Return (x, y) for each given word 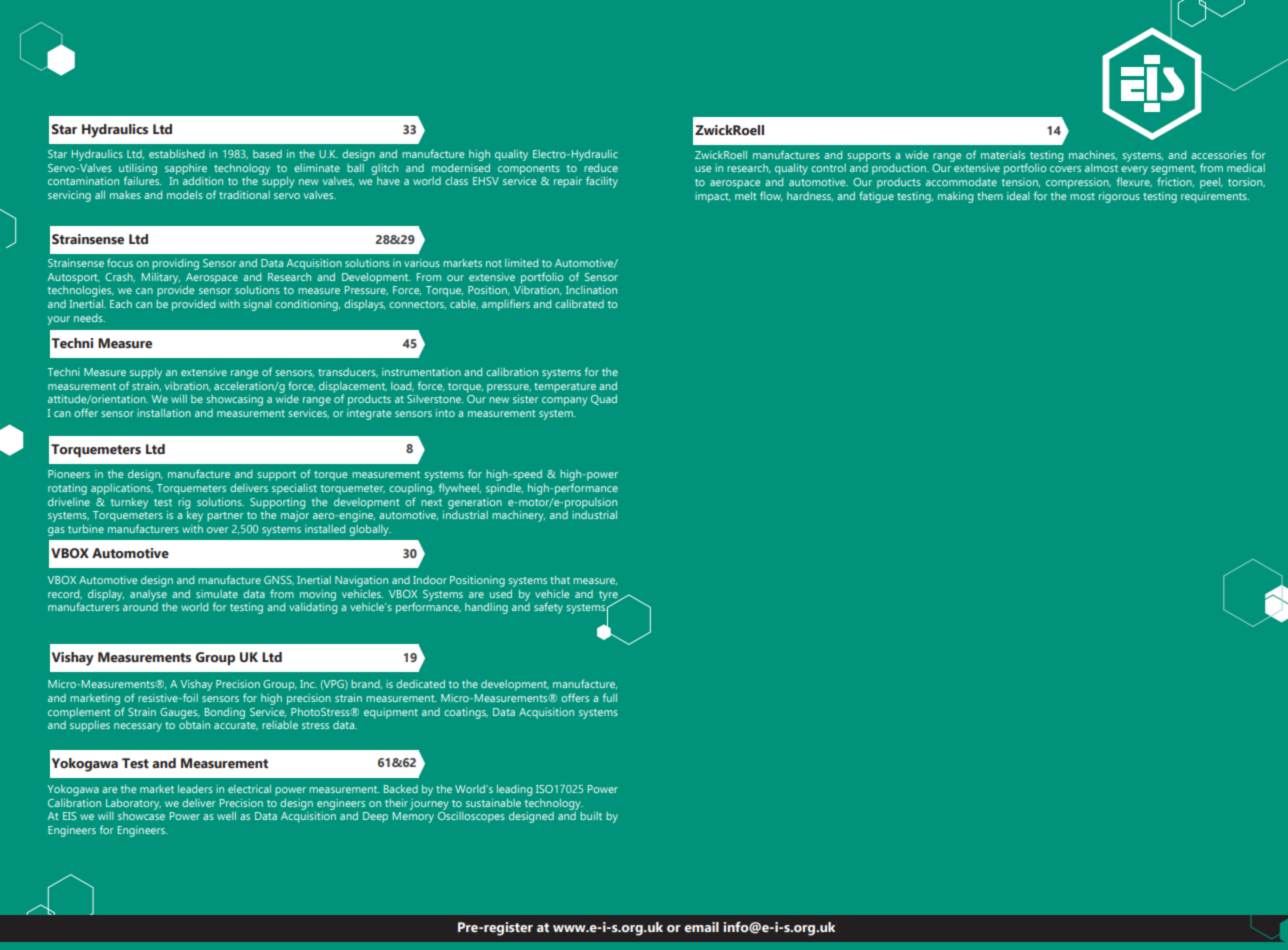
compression (1078, 183)
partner (225, 517)
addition (203, 179)
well (226, 816)
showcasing (234, 400)
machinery (518, 516)
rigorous (1119, 197)
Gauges (180, 713)
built (591, 816)
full (610, 697)
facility (602, 182)
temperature (565, 388)
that (560, 580)
